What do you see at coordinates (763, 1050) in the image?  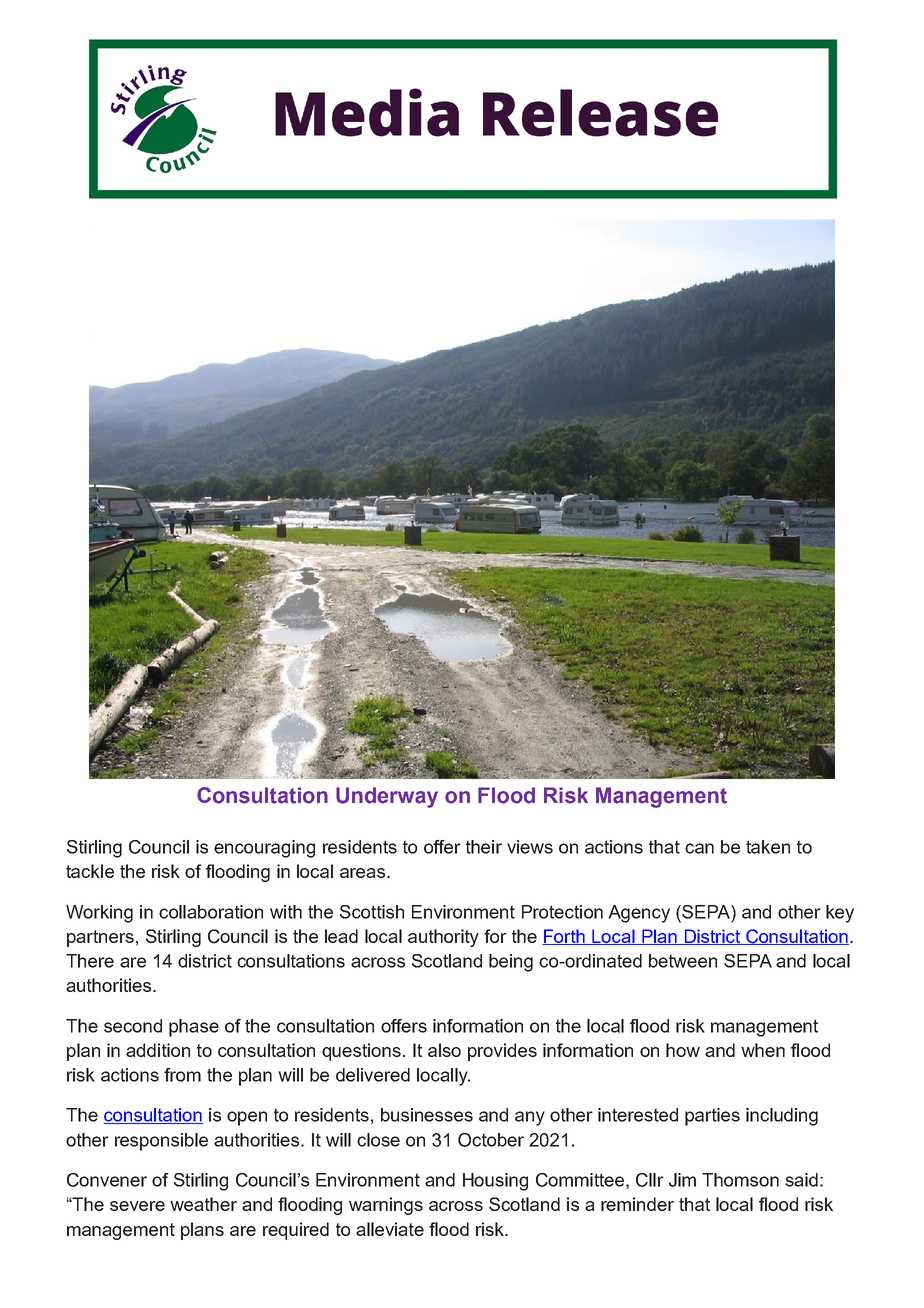 I see `when` at bounding box center [763, 1050].
